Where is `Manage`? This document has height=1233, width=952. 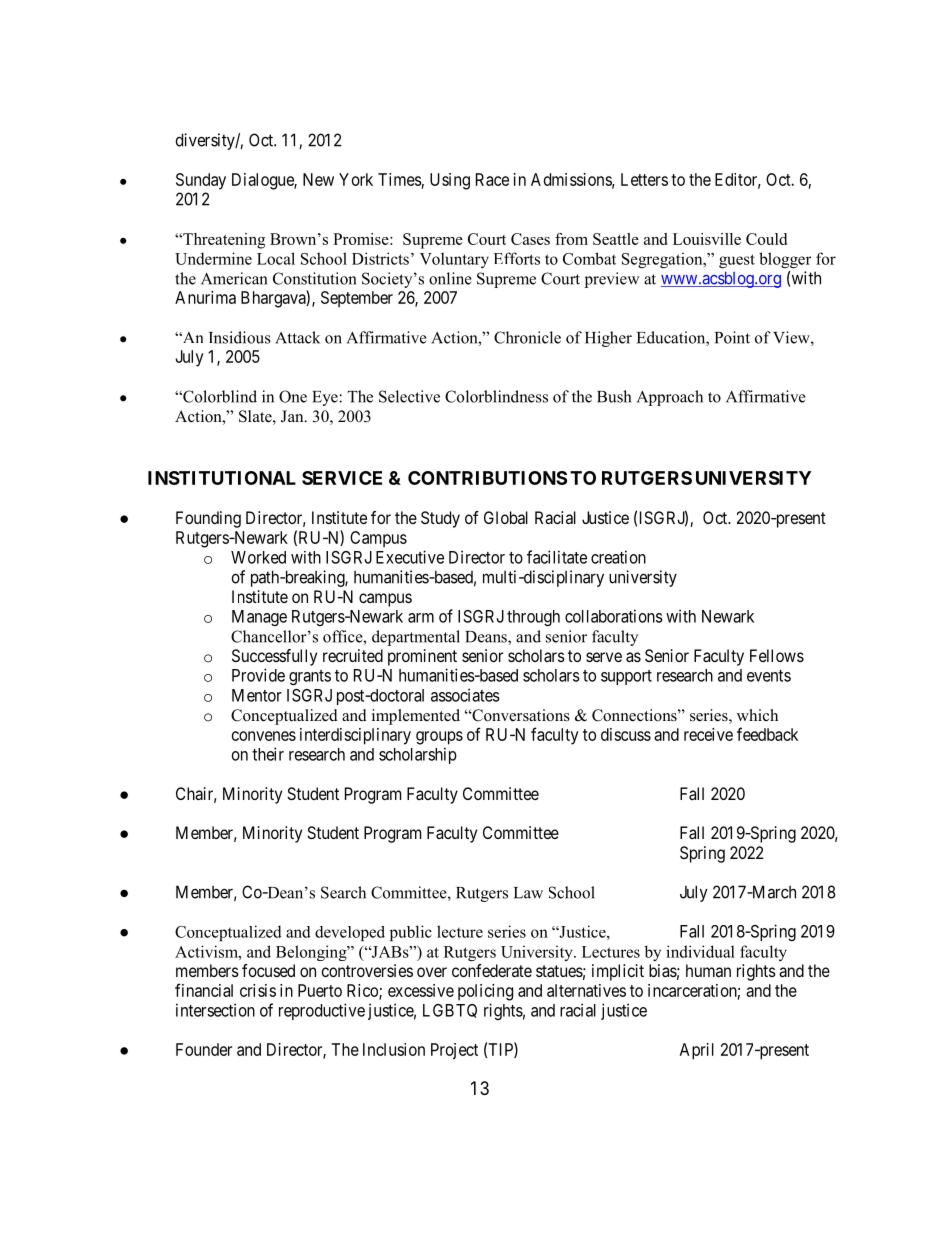
Manage is located at coordinates (259, 618).
